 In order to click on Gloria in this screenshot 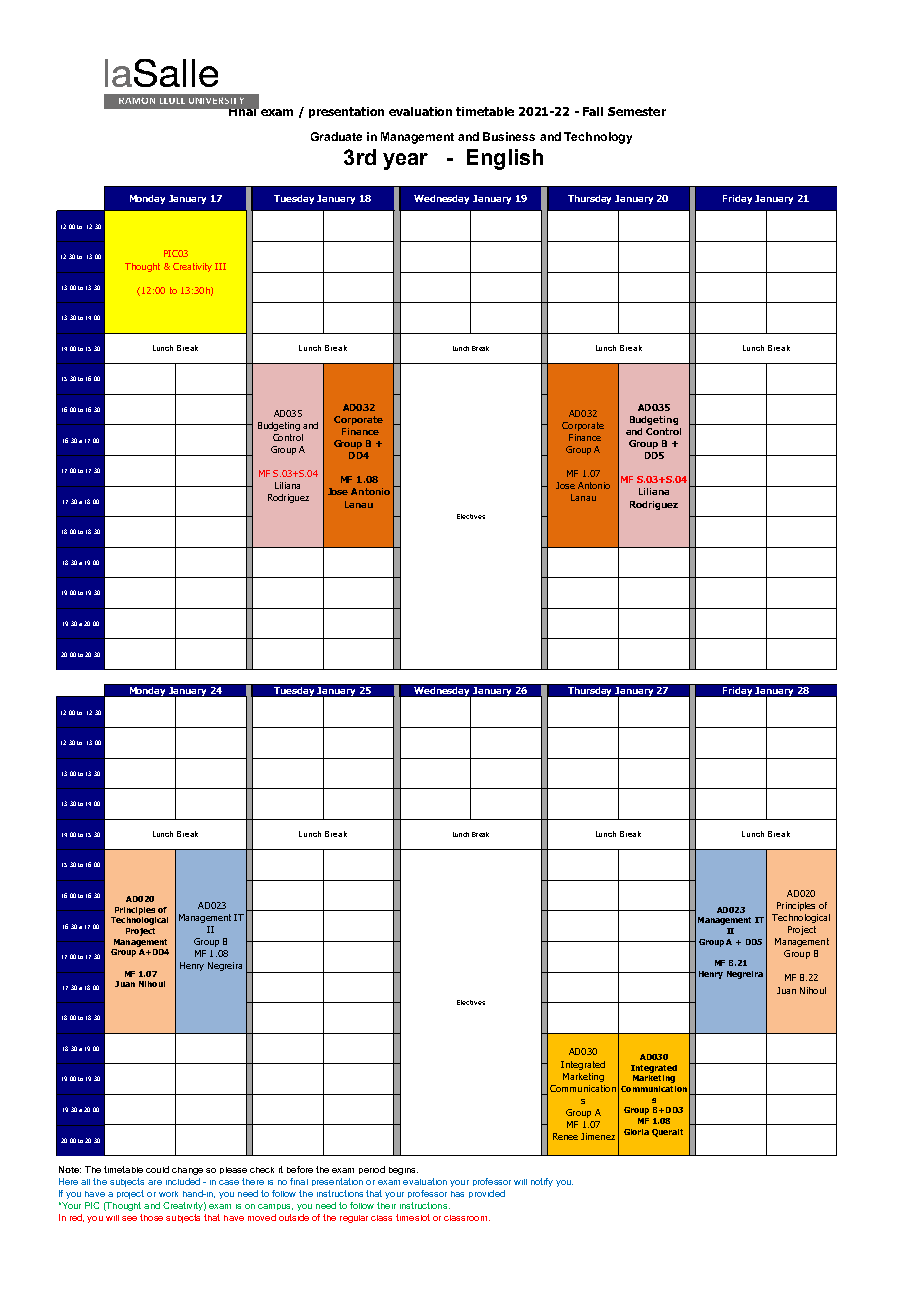, I will do `click(636, 1132)`.
